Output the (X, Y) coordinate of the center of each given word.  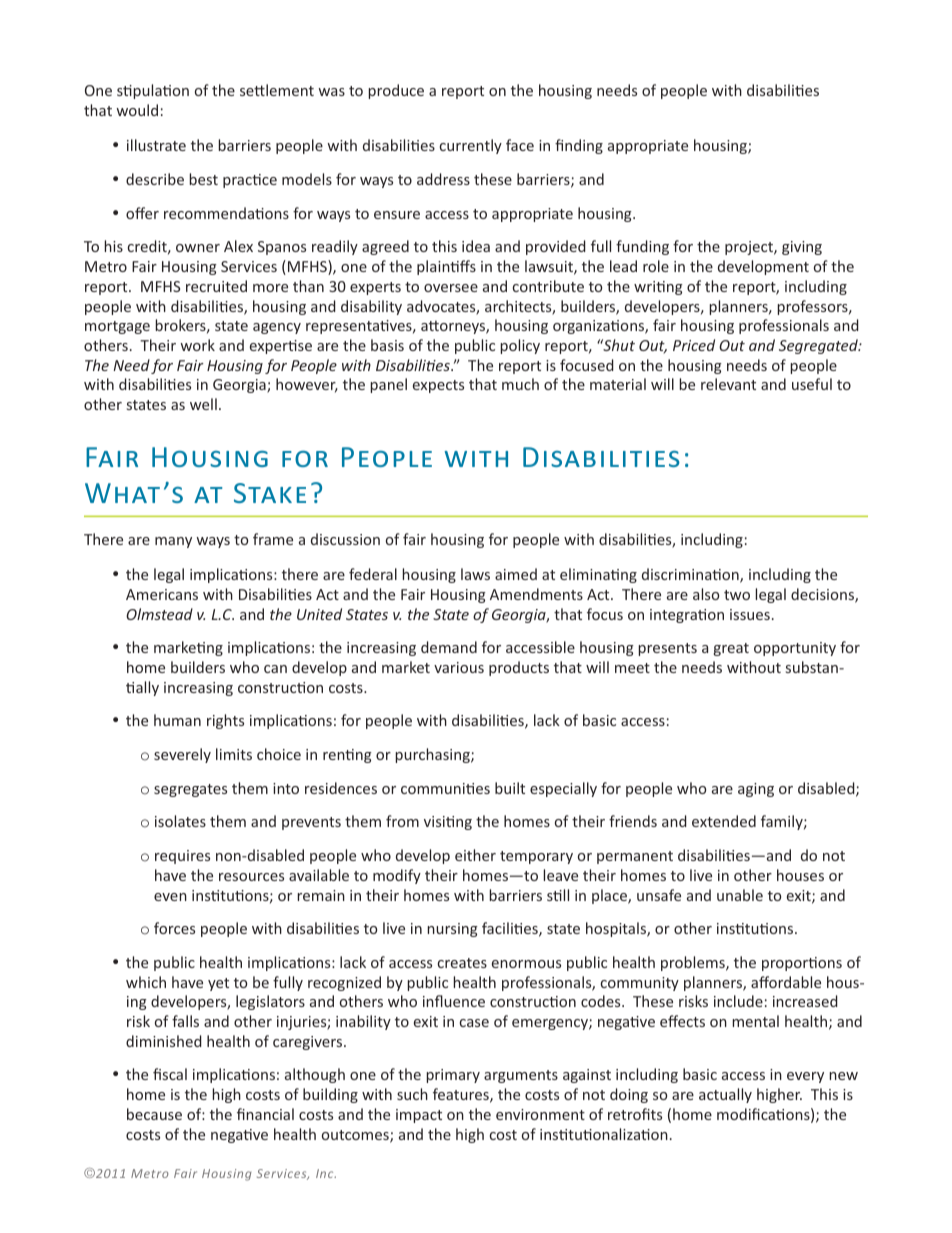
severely (182, 755)
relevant (728, 384)
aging (756, 790)
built (510, 788)
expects (438, 386)
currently (471, 146)
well (203, 404)
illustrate (156, 145)
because (154, 1114)
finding (579, 146)
